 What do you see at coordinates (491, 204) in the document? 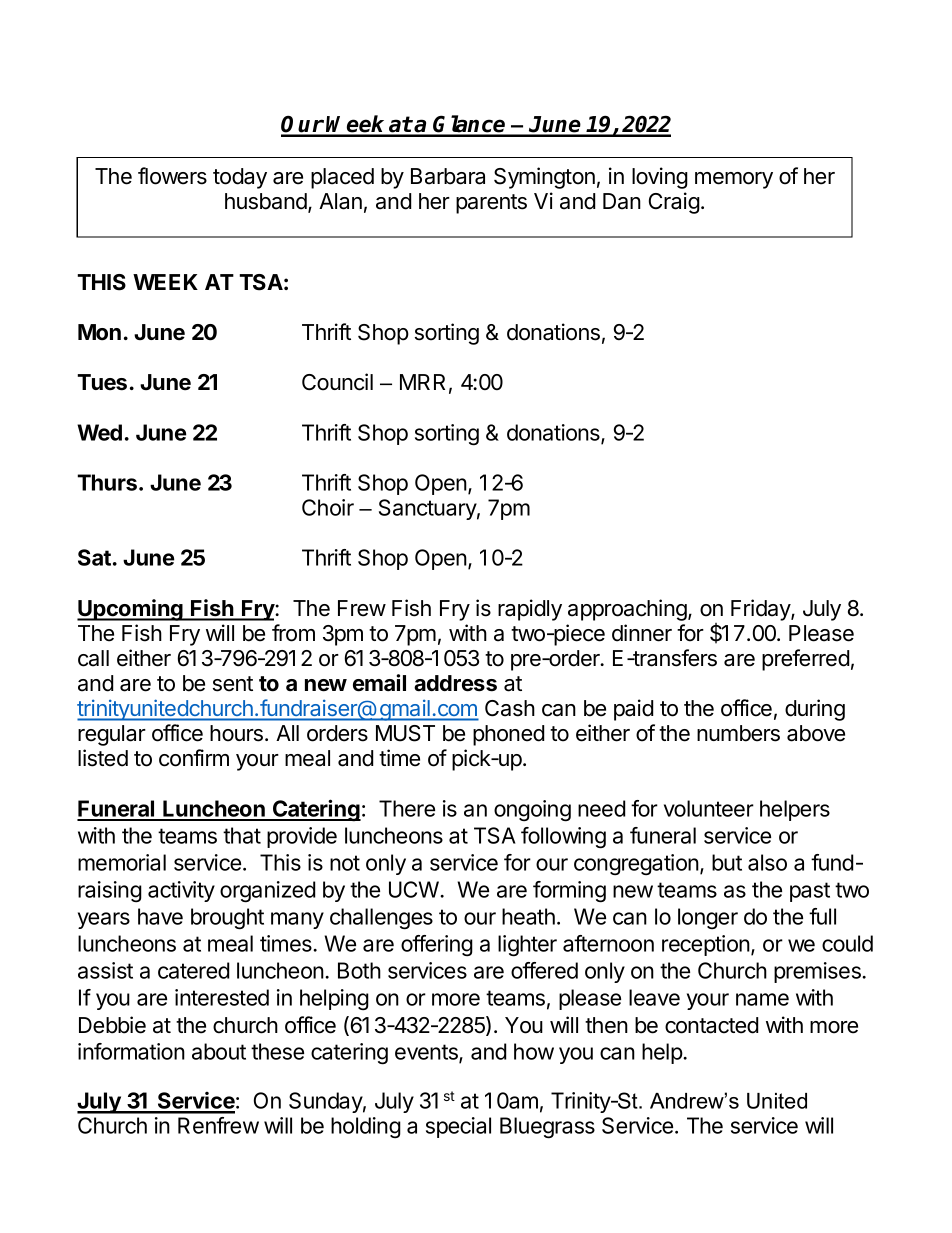
I see `parents` at bounding box center [491, 204].
